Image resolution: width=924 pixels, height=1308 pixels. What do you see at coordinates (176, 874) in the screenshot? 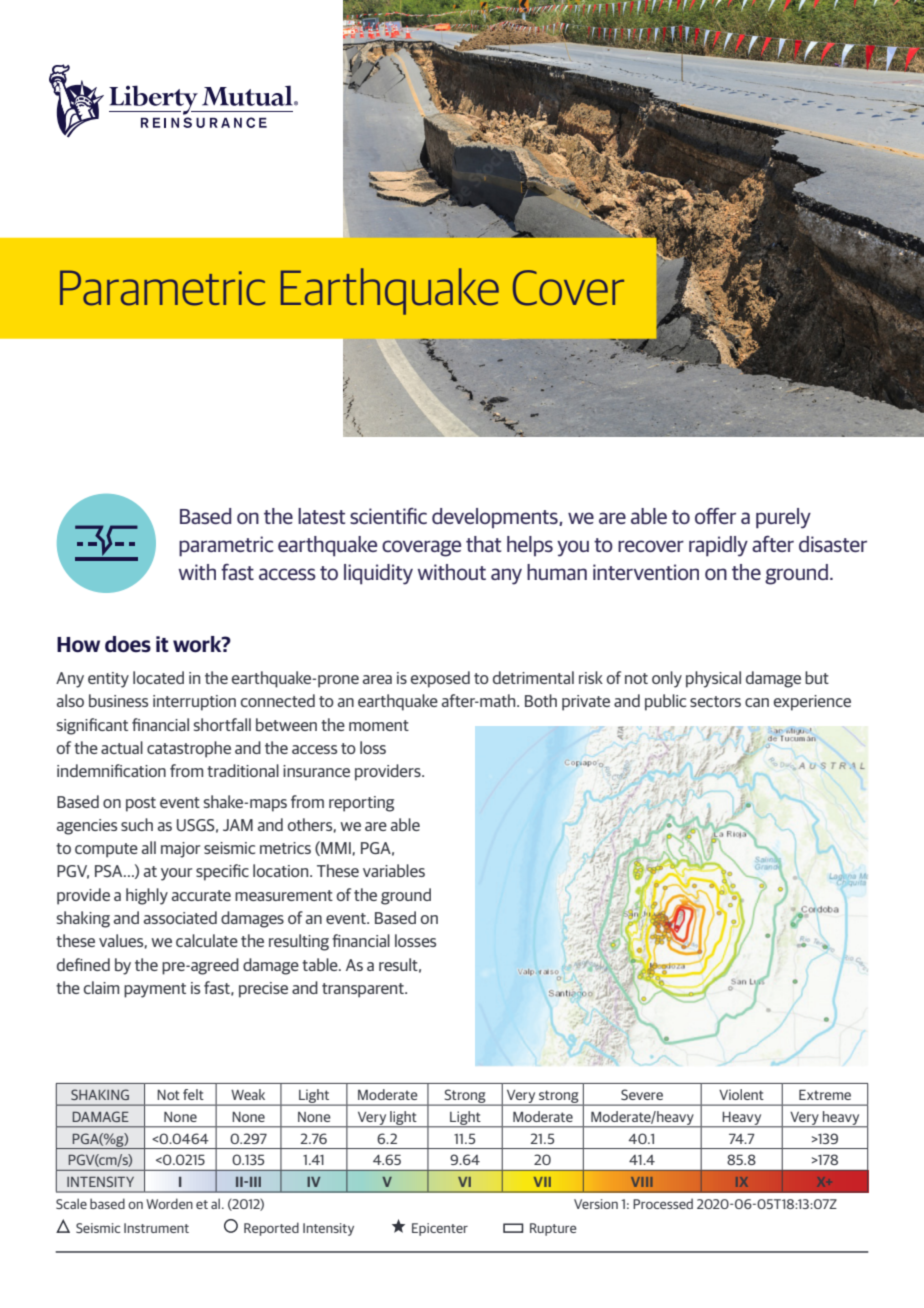
I see `your` at bounding box center [176, 874].
